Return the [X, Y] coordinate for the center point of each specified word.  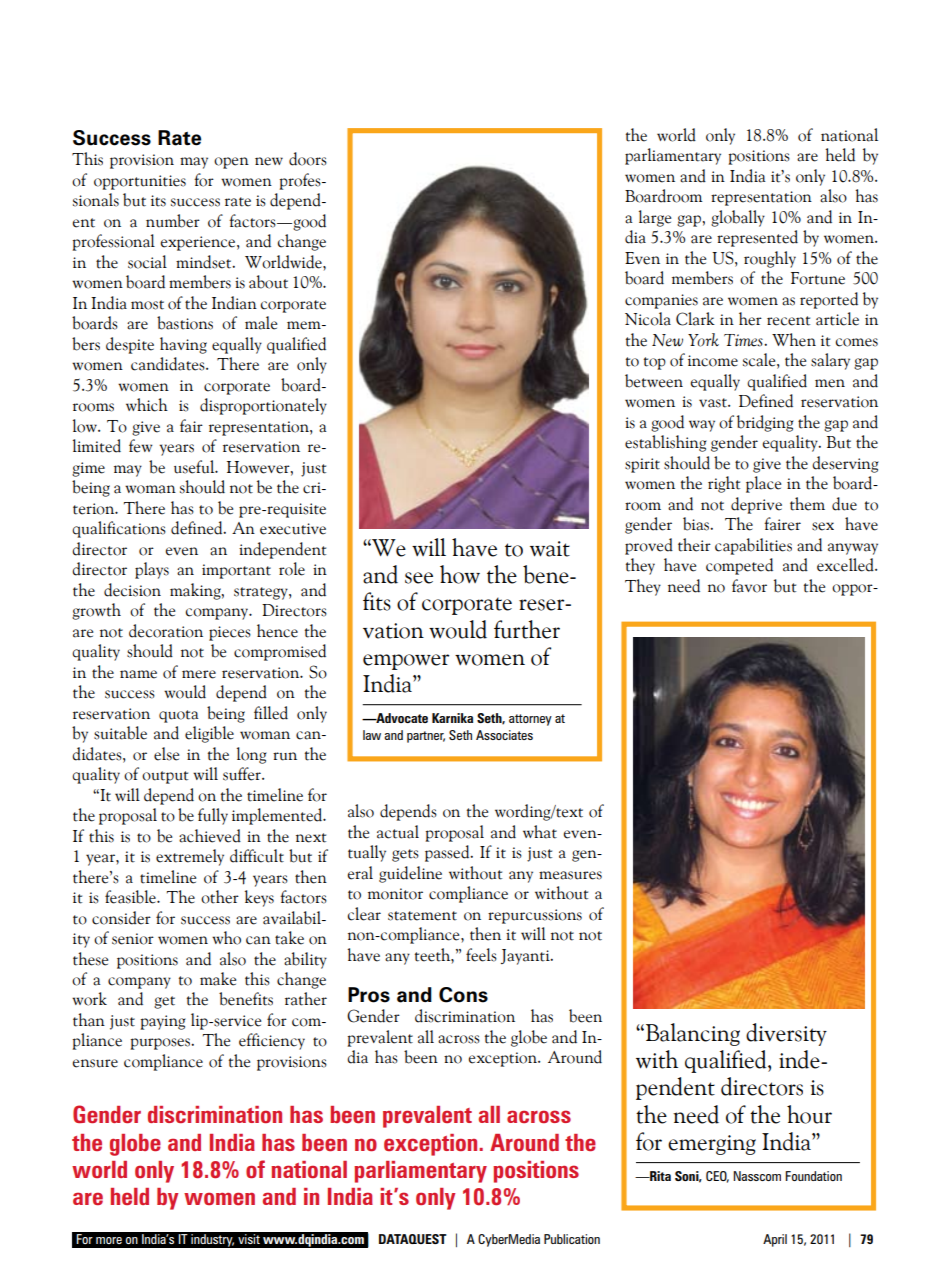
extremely [190, 857]
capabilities [753, 546]
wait [550, 549]
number [173, 221]
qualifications [119, 529]
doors [308, 159]
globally [738, 218]
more [109, 1240]
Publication [572, 1239]
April [775, 1240]
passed [448, 853]
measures [570, 875]
